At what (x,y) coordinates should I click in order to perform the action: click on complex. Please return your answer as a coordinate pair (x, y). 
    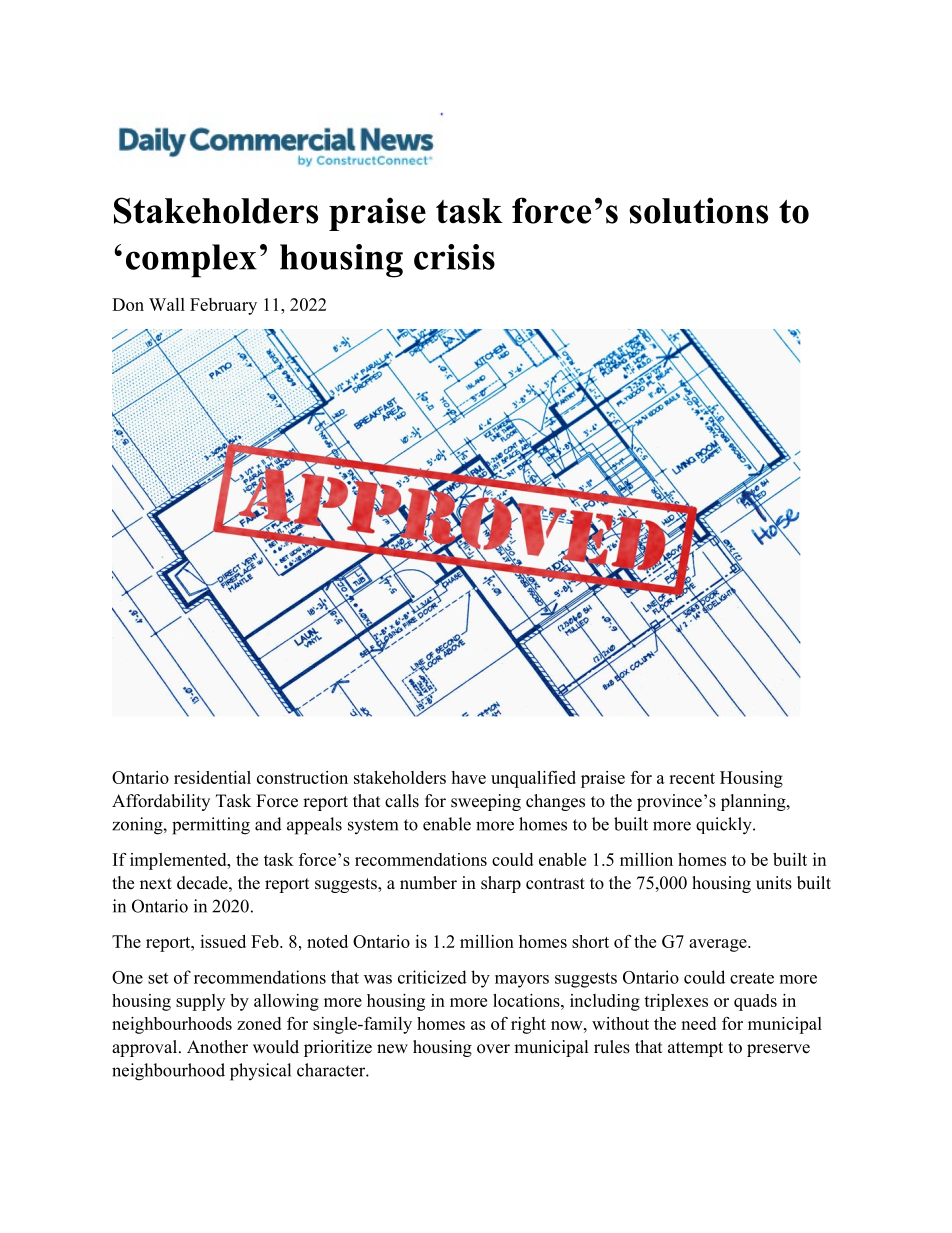
    Looking at the image, I should click on (191, 261).
